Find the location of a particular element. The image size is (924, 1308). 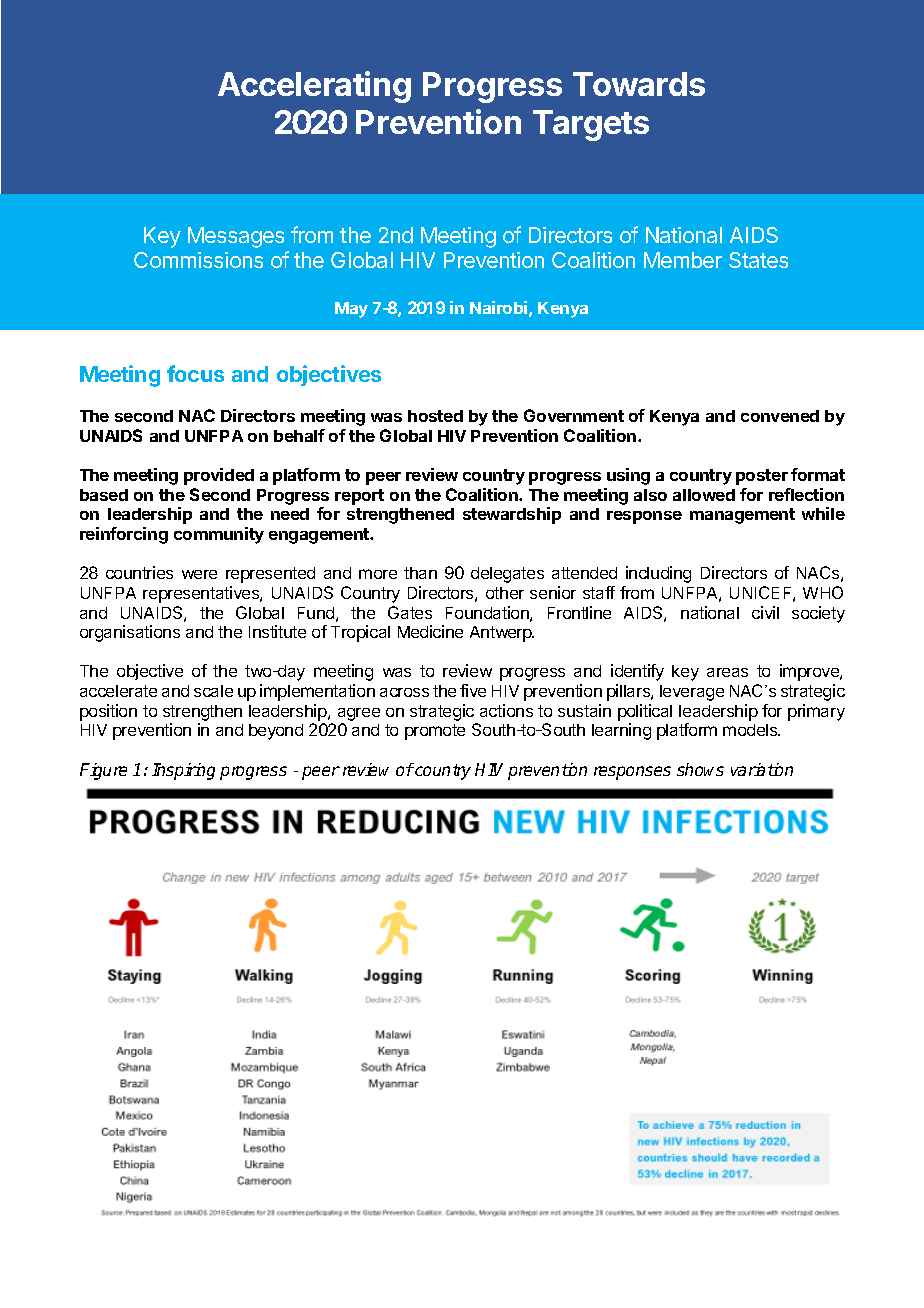

Targets is located at coordinates (591, 125).
